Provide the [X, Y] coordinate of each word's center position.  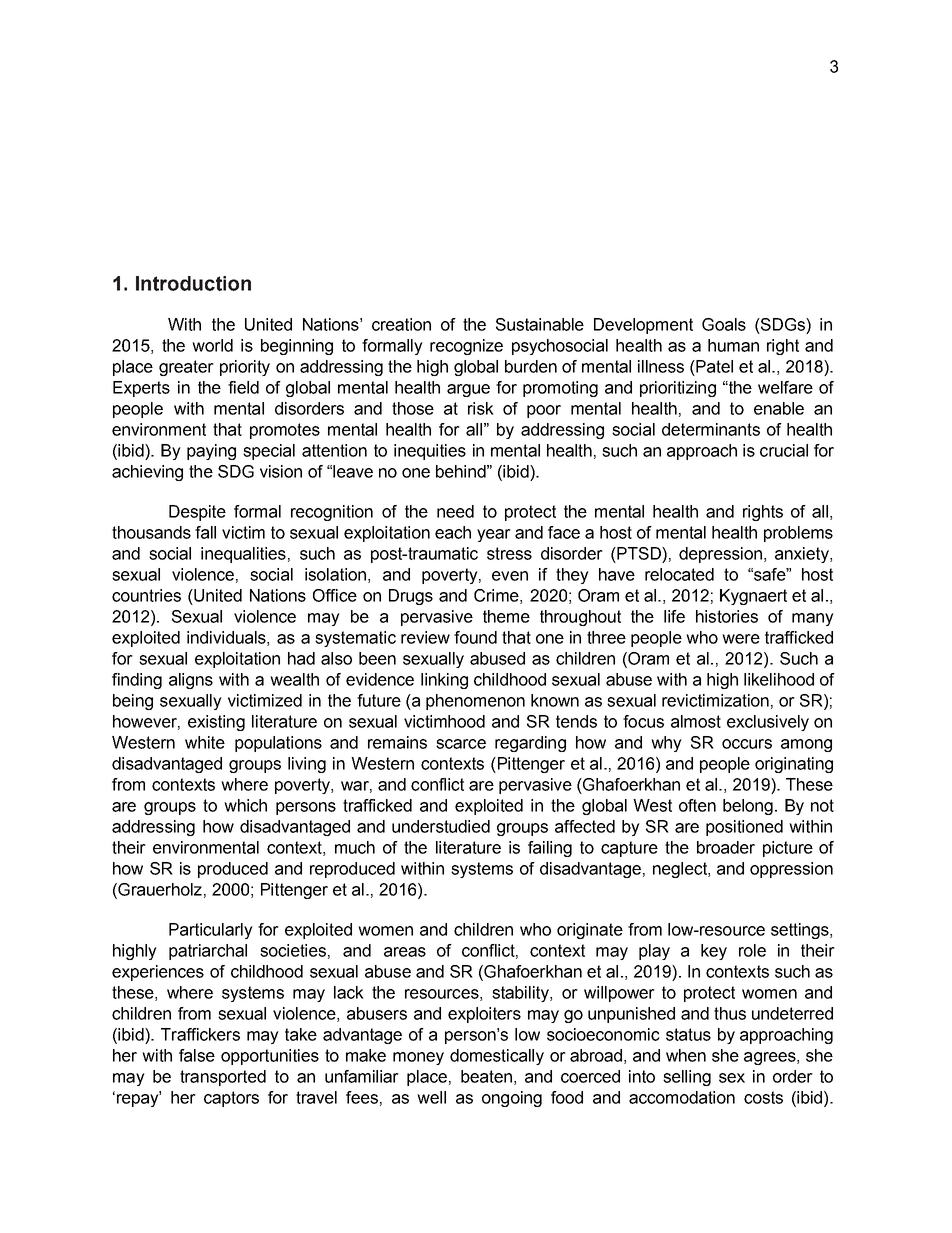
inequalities [243, 555]
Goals [724, 324]
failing [550, 849]
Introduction [193, 283]
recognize [466, 347]
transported [223, 1078]
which [245, 805]
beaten [486, 1076]
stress [509, 553]
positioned [744, 828]
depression [720, 555]
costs [763, 1097]
